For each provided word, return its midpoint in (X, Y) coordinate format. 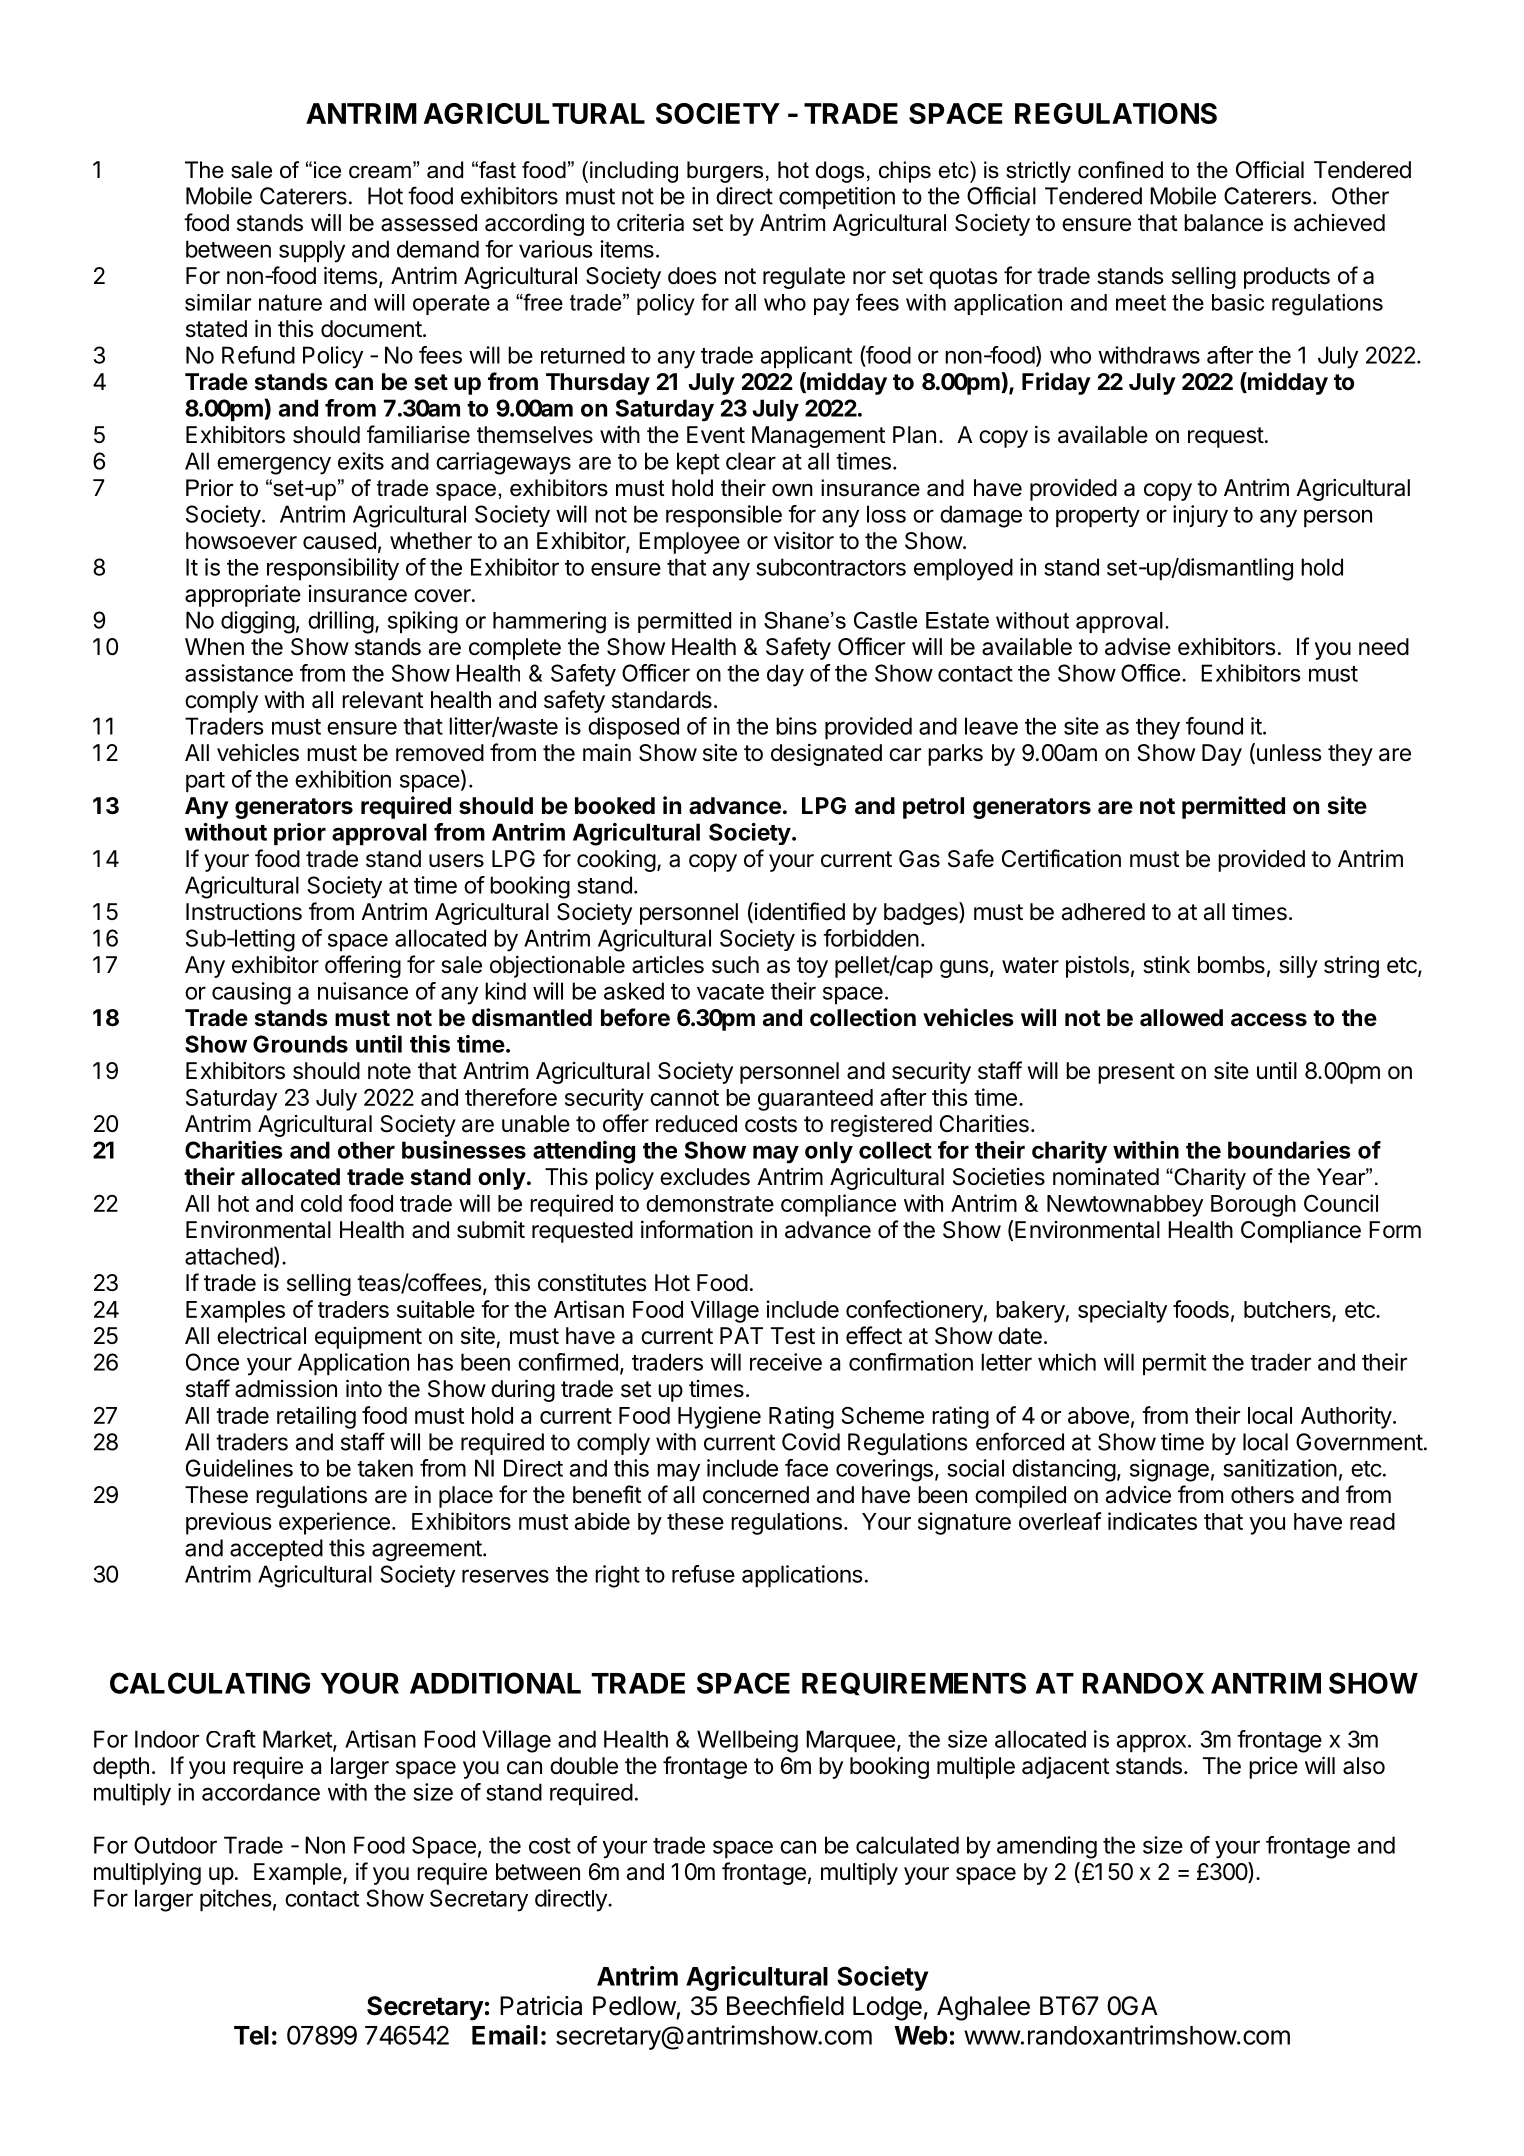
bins (796, 726)
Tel (251, 2035)
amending (1047, 1847)
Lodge (887, 2008)
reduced (696, 1124)
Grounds (300, 1044)
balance (1223, 223)
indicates (1152, 1521)
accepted (276, 1550)
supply (312, 251)
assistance (239, 673)
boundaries (1289, 1150)
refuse (703, 1574)
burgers (725, 172)
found (1214, 726)
